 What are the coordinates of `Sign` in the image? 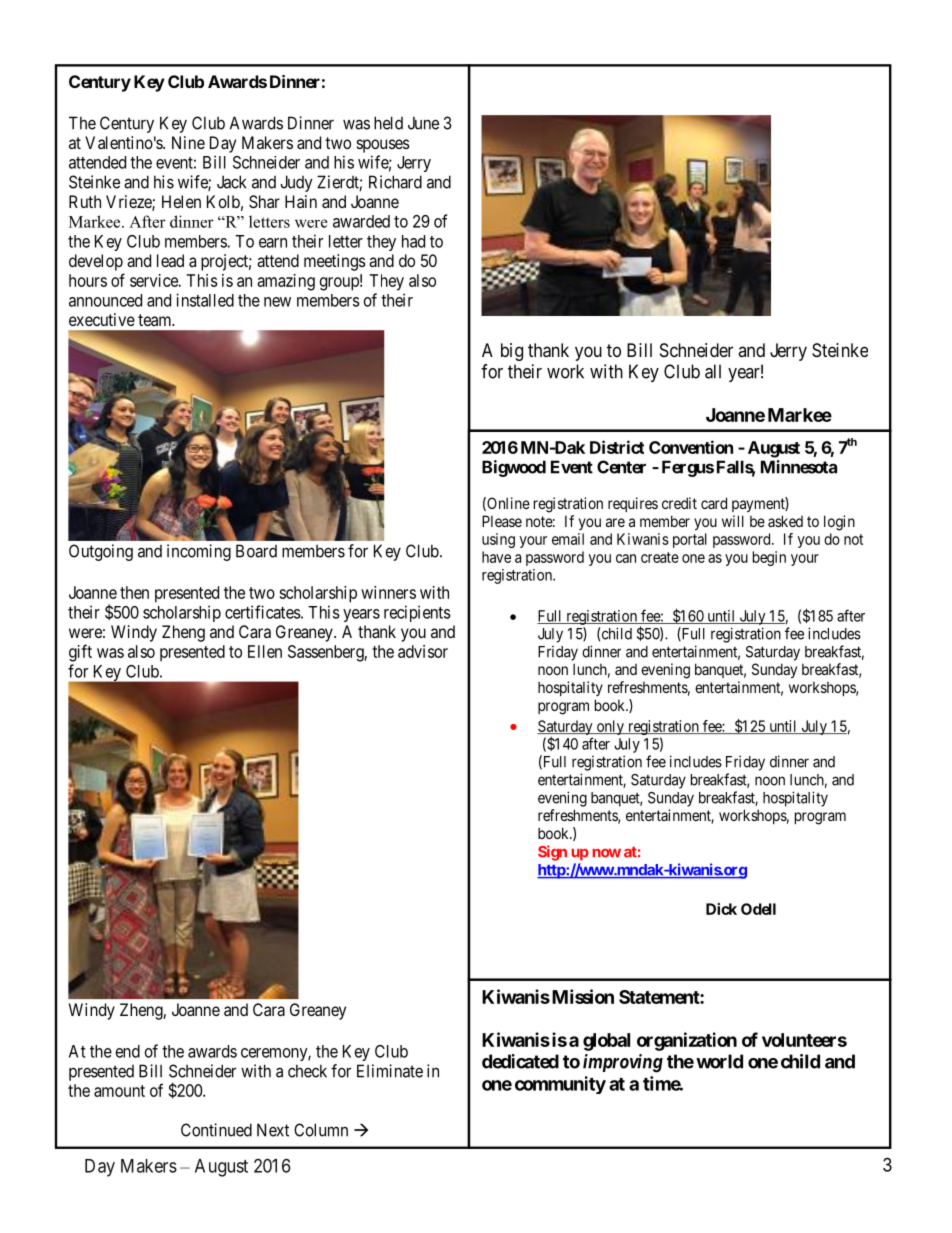 It's located at (552, 853).
